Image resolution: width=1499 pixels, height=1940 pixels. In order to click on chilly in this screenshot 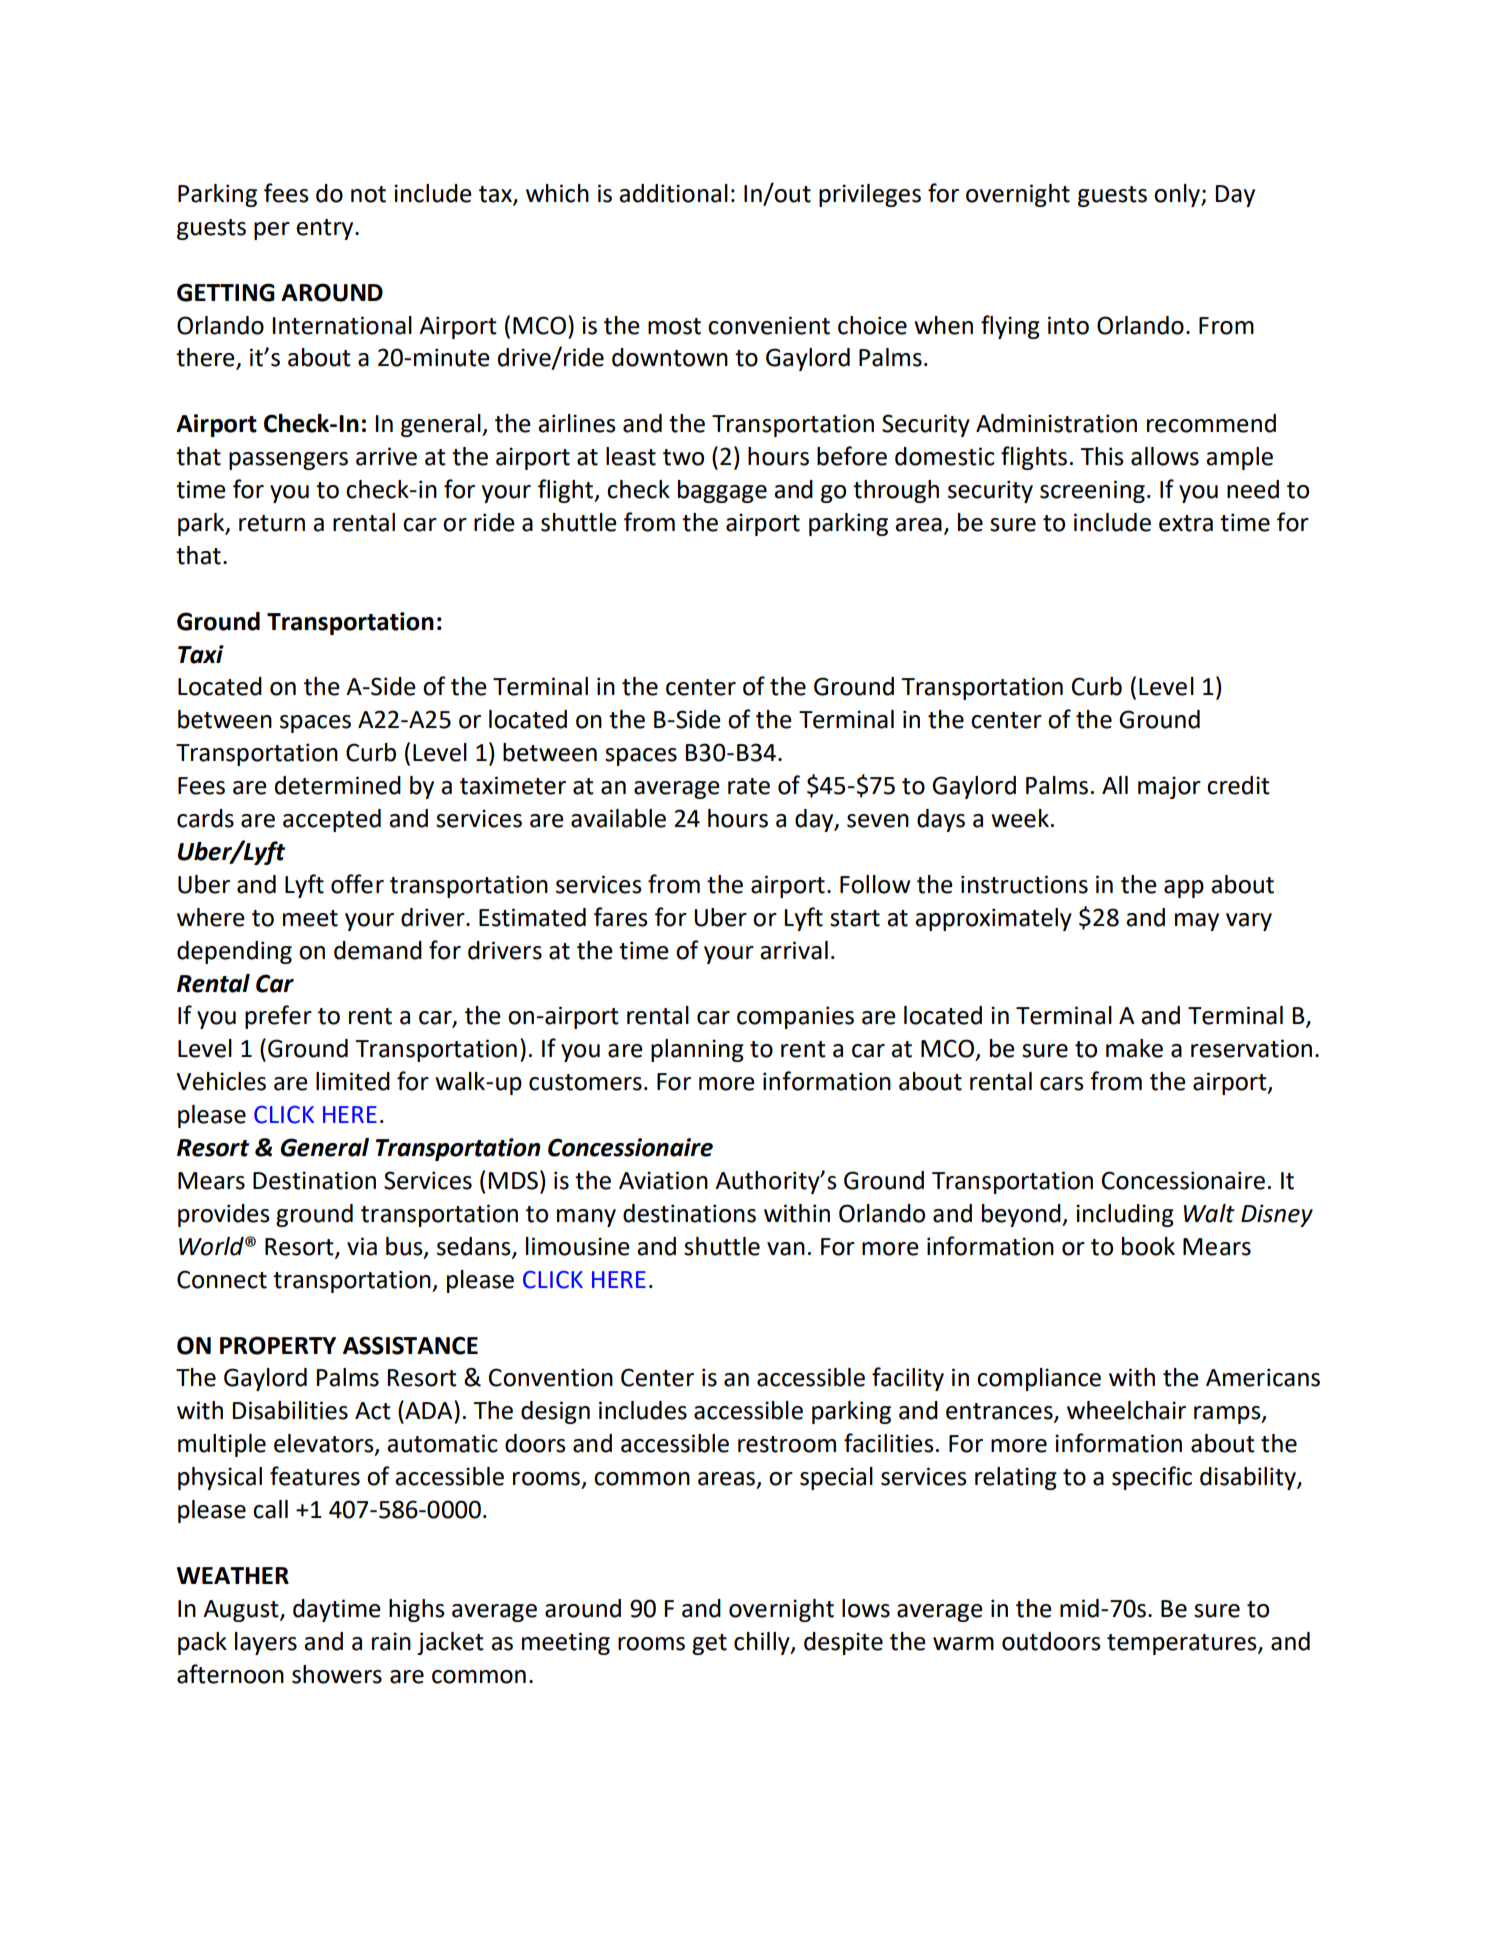, I will do `click(763, 1643)`.
